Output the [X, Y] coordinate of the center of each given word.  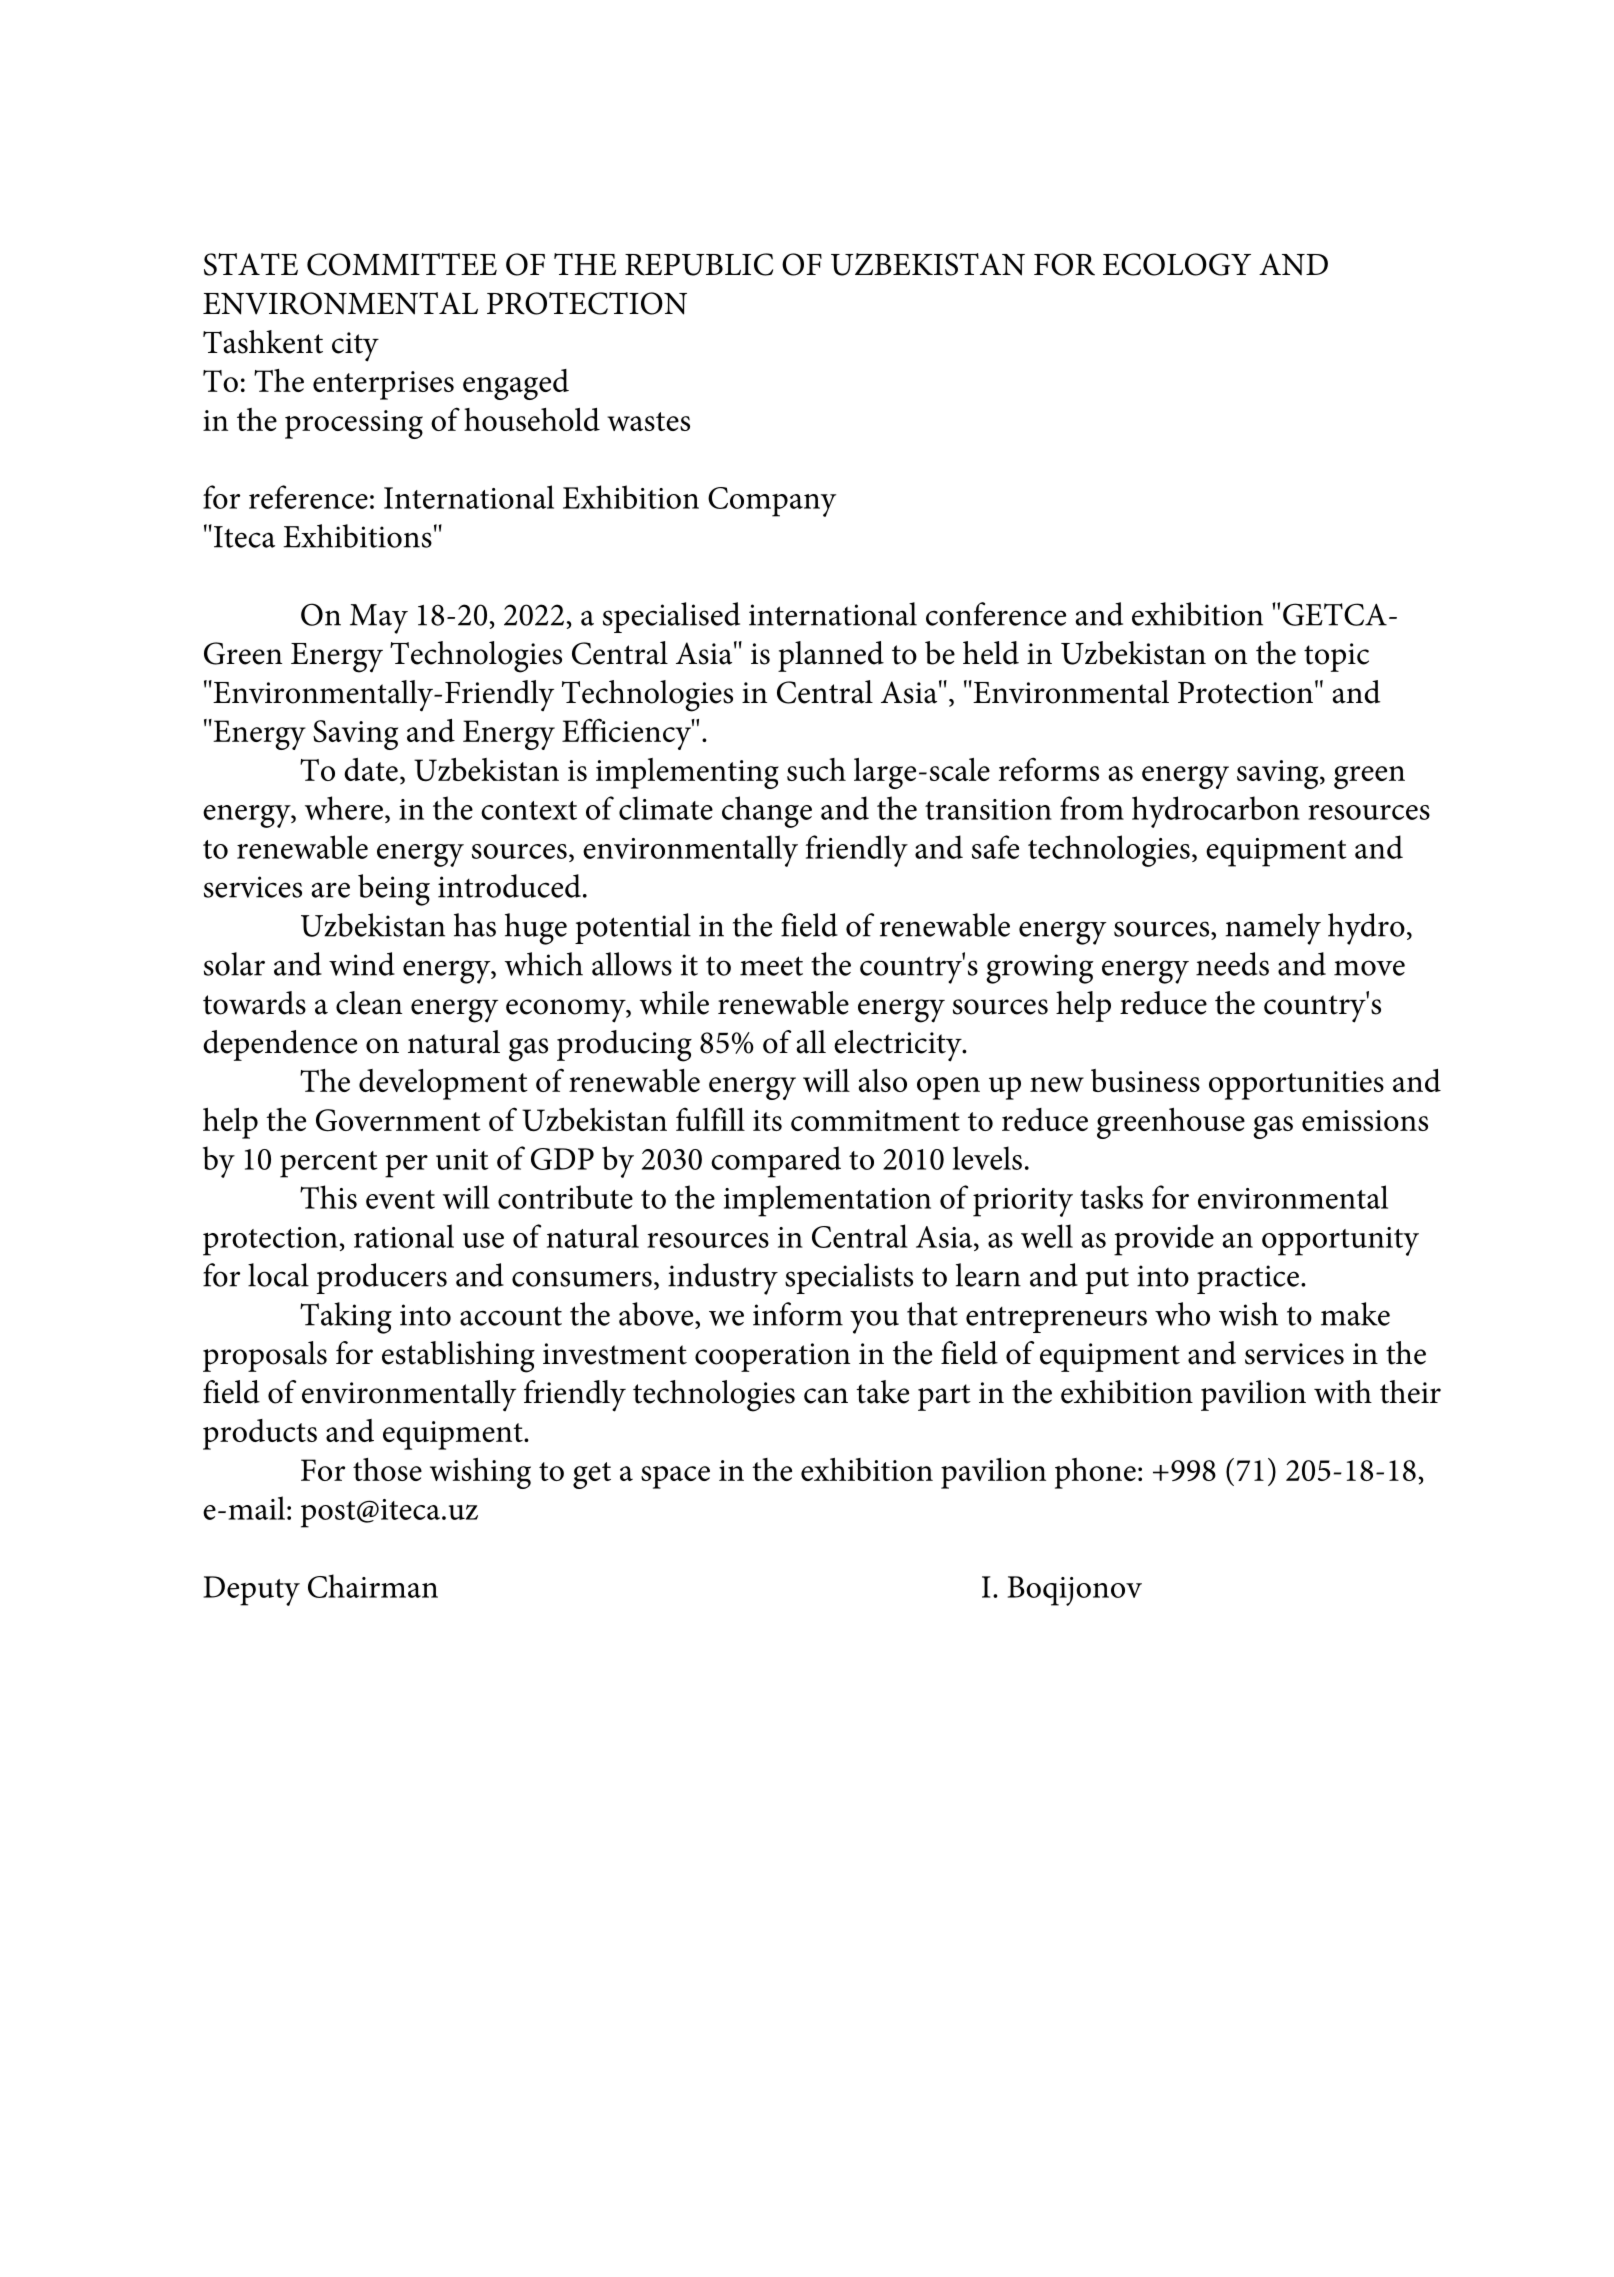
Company [772, 502]
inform [798, 1314]
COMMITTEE [402, 264]
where [344, 808]
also [883, 1080]
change [767, 812]
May [379, 619]
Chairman [373, 1586]
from [1092, 808]
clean [369, 1003]
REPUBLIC [699, 264]
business [1145, 1080]
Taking [346, 1318]
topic [1336, 657]
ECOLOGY [1177, 264]
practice [1248, 1279]
